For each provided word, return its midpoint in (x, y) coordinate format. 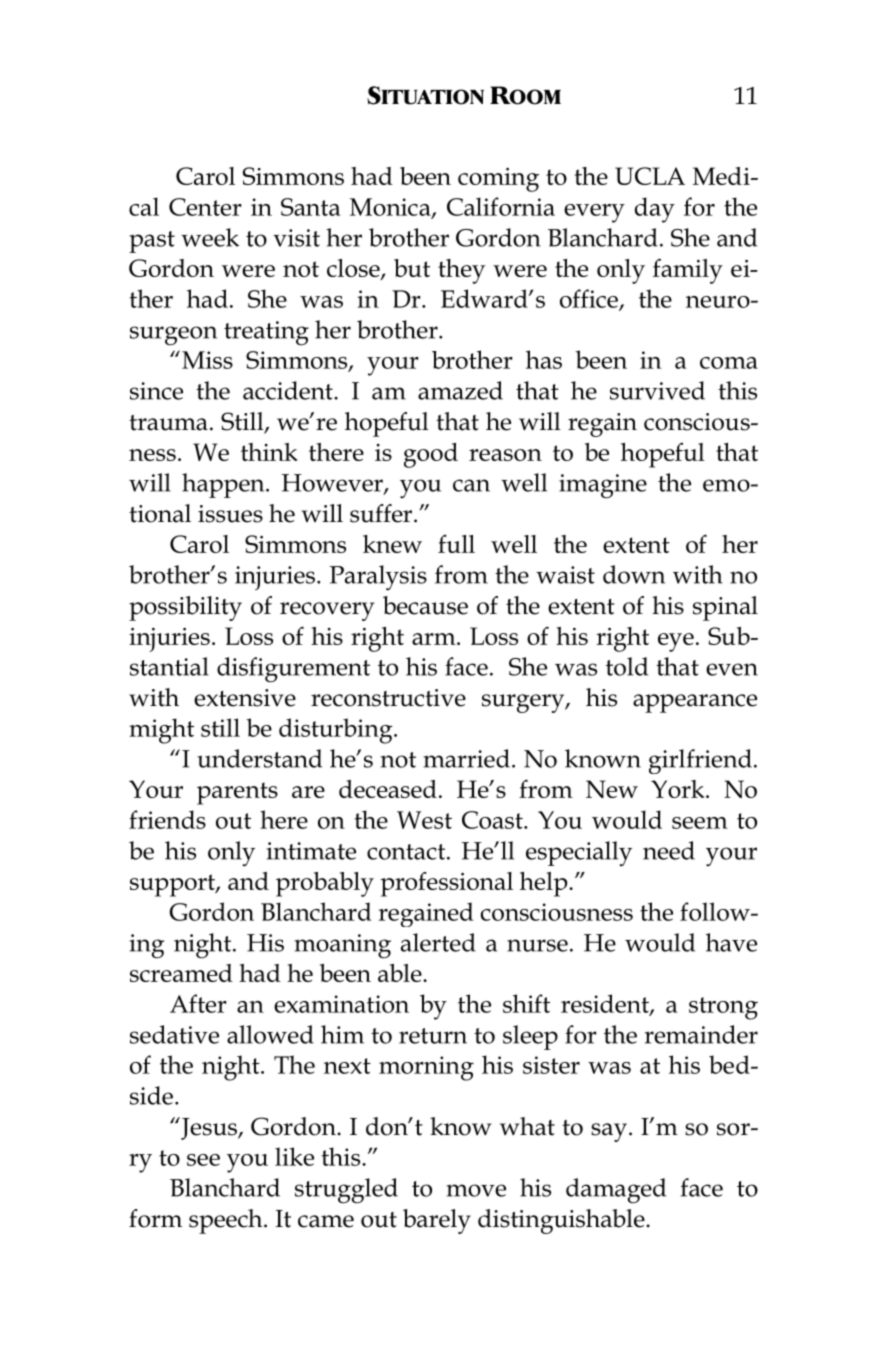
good (431, 455)
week (210, 237)
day (655, 210)
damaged (616, 1191)
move (476, 1190)
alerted (438, 942)
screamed (181, 973)
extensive (245, 698)
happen (224, 485)
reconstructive (388, 698)
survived (657, 390)
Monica (391, 208)
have (731, 942)
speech (227, 1221)
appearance (695, 703)
